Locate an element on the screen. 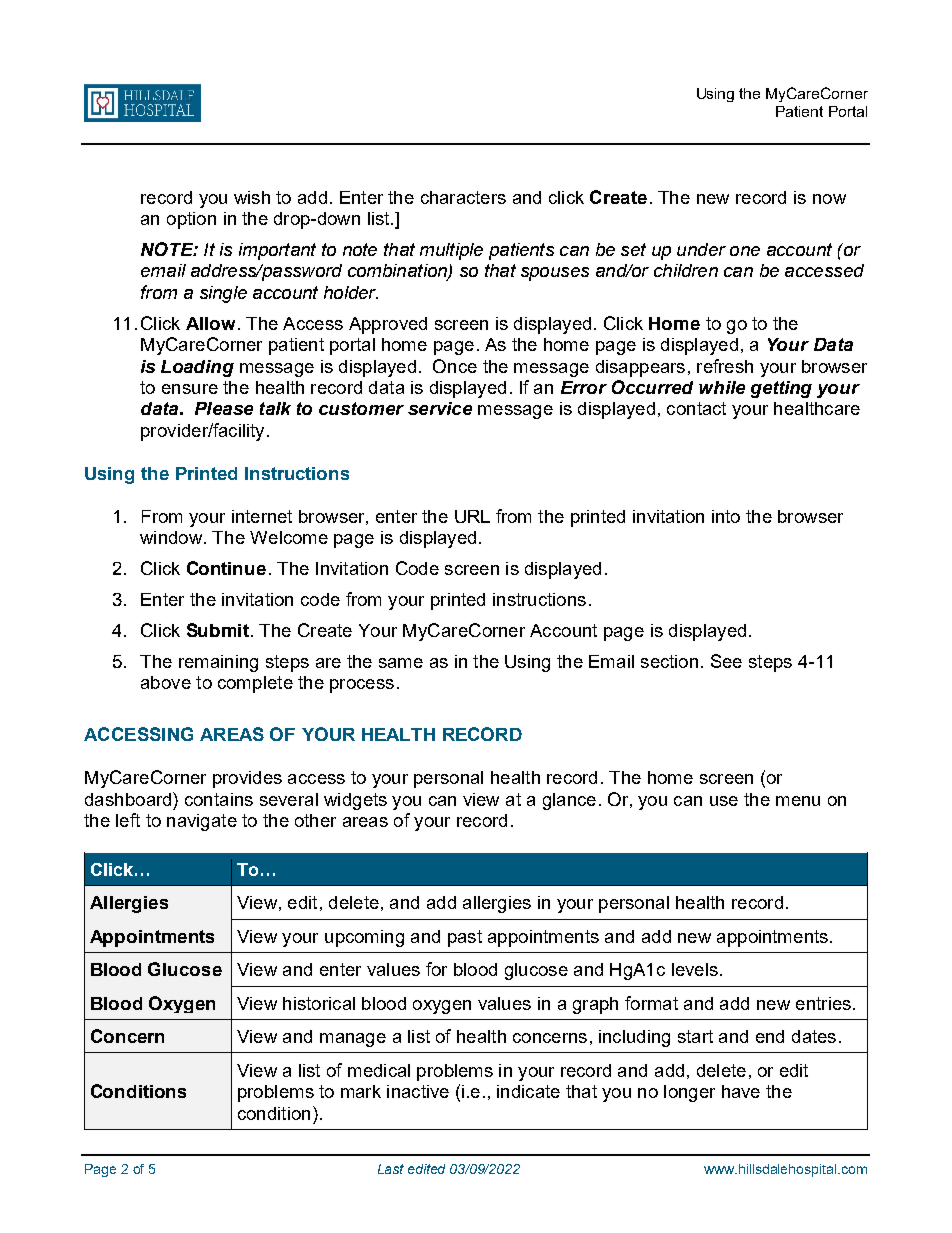 This screenshot has width=952, height=1233. option is located at coordinates (191, 220).
